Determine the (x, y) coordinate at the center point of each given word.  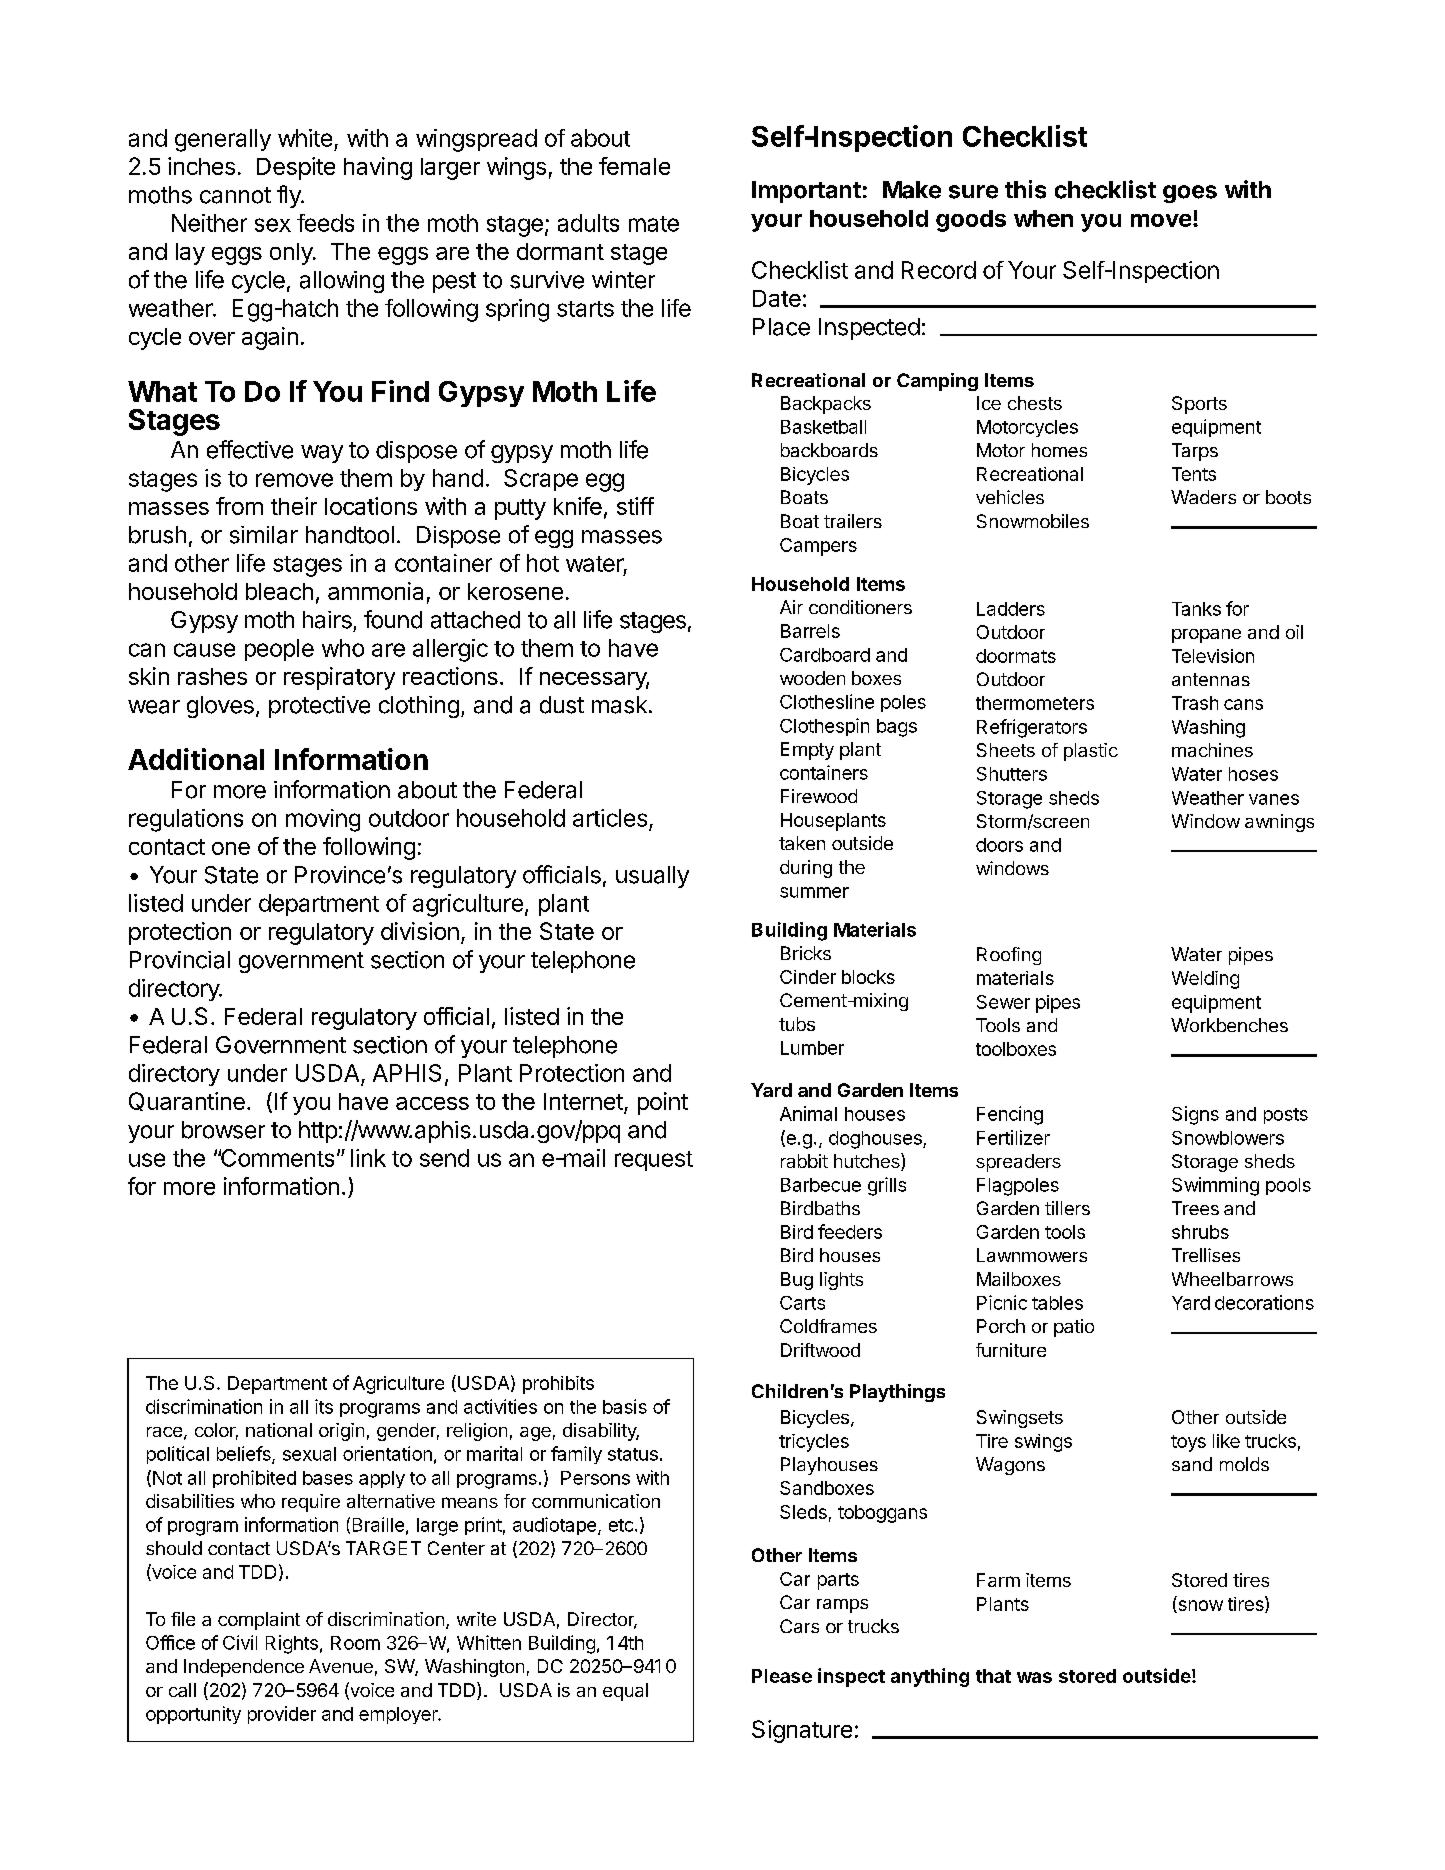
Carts (802, 1303)
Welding (1205, 980)
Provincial (180, 960)
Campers (818, 547)
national (279, 1430)
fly (290, 196)
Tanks (1196, 609)
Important (806, 192)
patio (1074, 1328)
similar (264, 535)
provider (282, 1715)
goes (1190, 194)
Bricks (806, 953)
